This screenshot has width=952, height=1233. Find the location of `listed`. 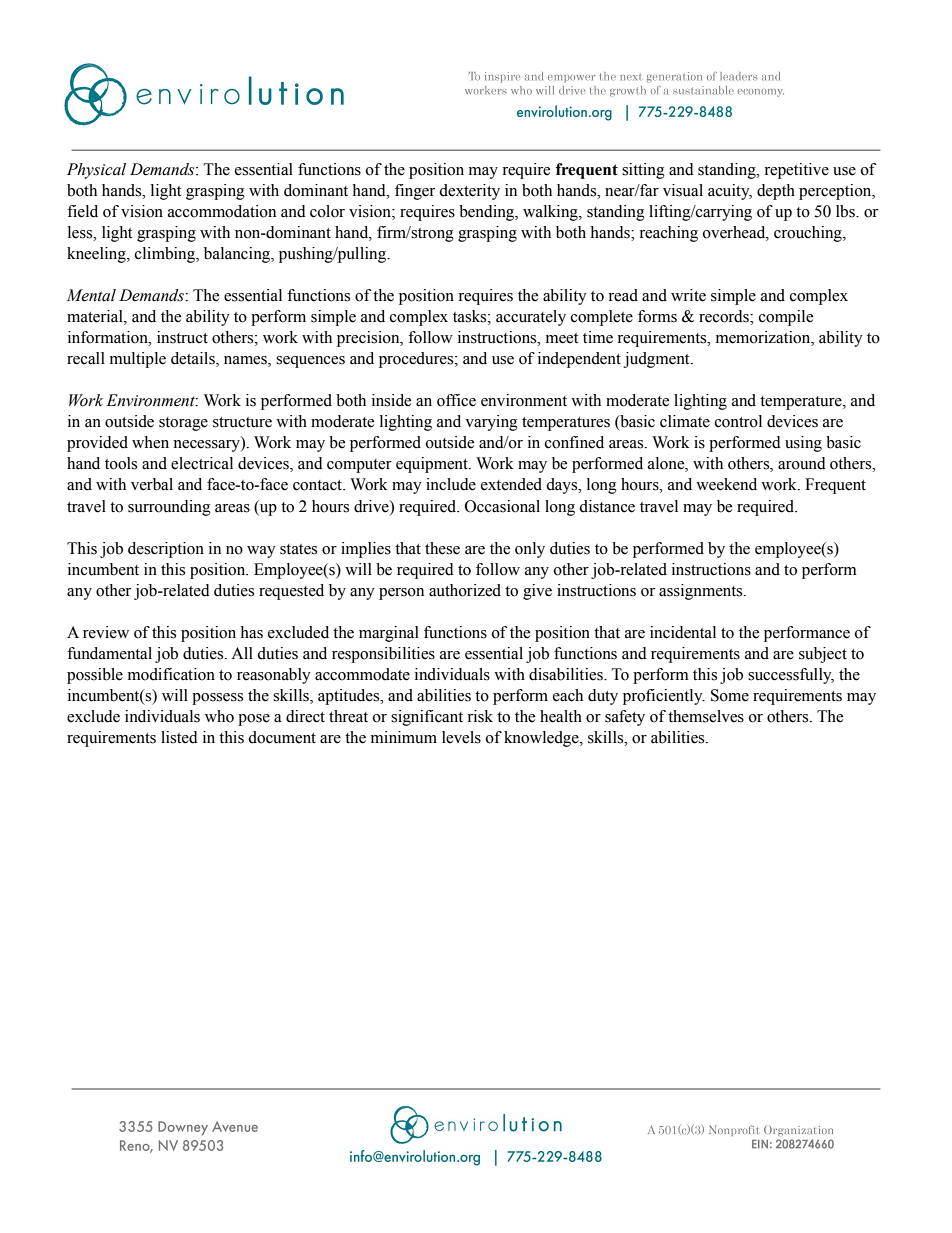

listed is located at coordinates (179, 737).
